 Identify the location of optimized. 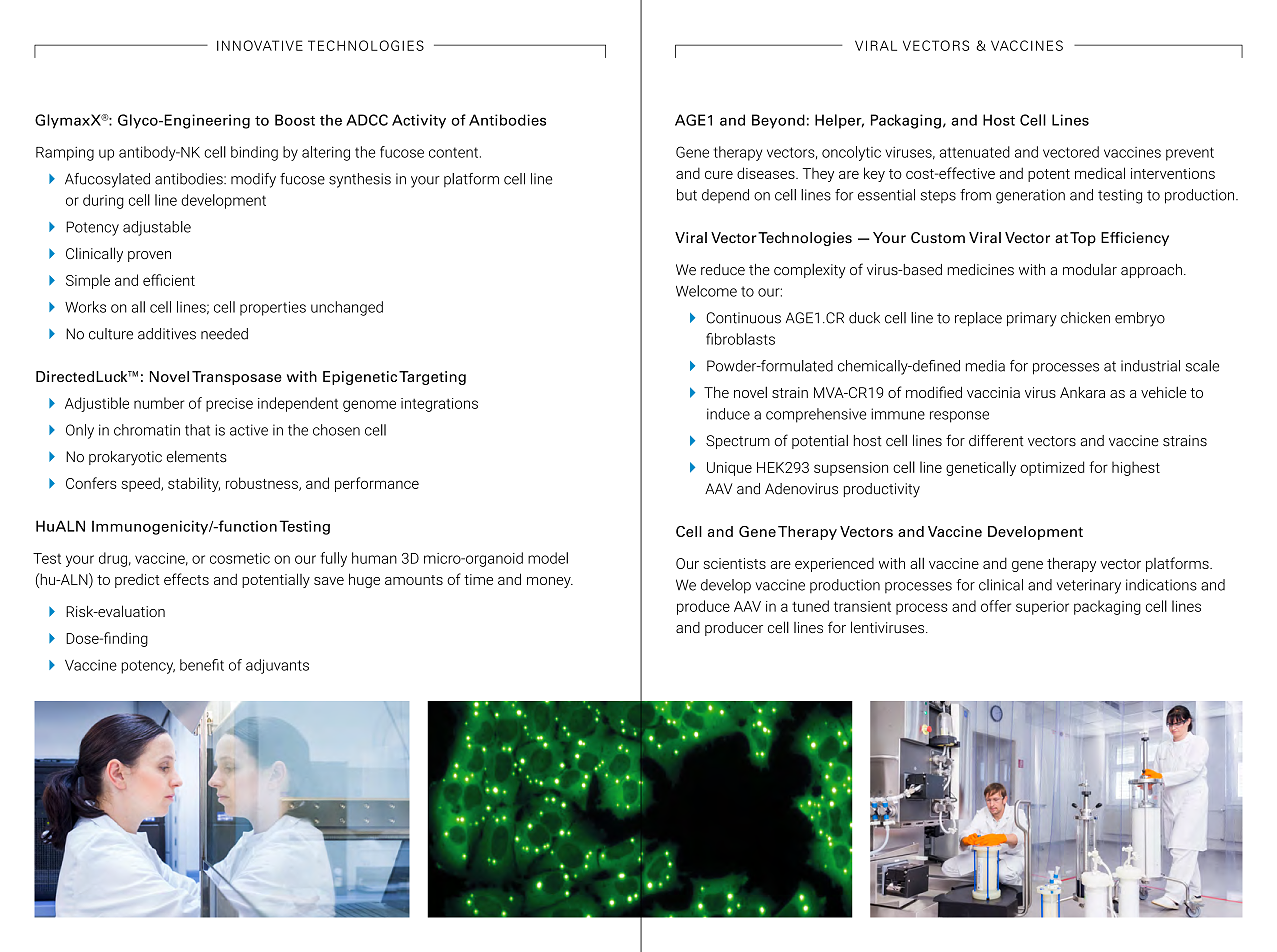
(1052, 468).
